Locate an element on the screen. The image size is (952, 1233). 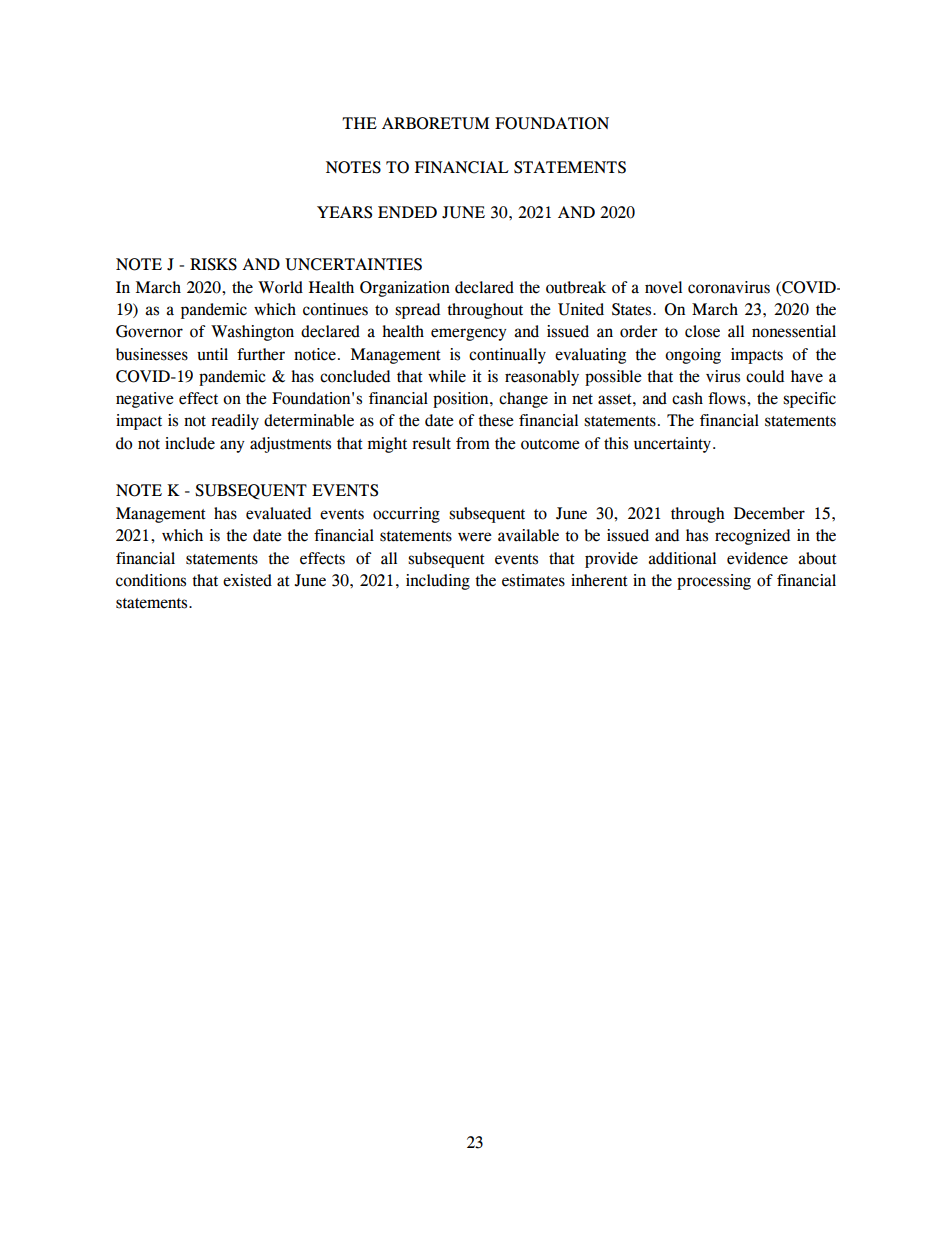
RISKS is located at coordinates (213, 264).
